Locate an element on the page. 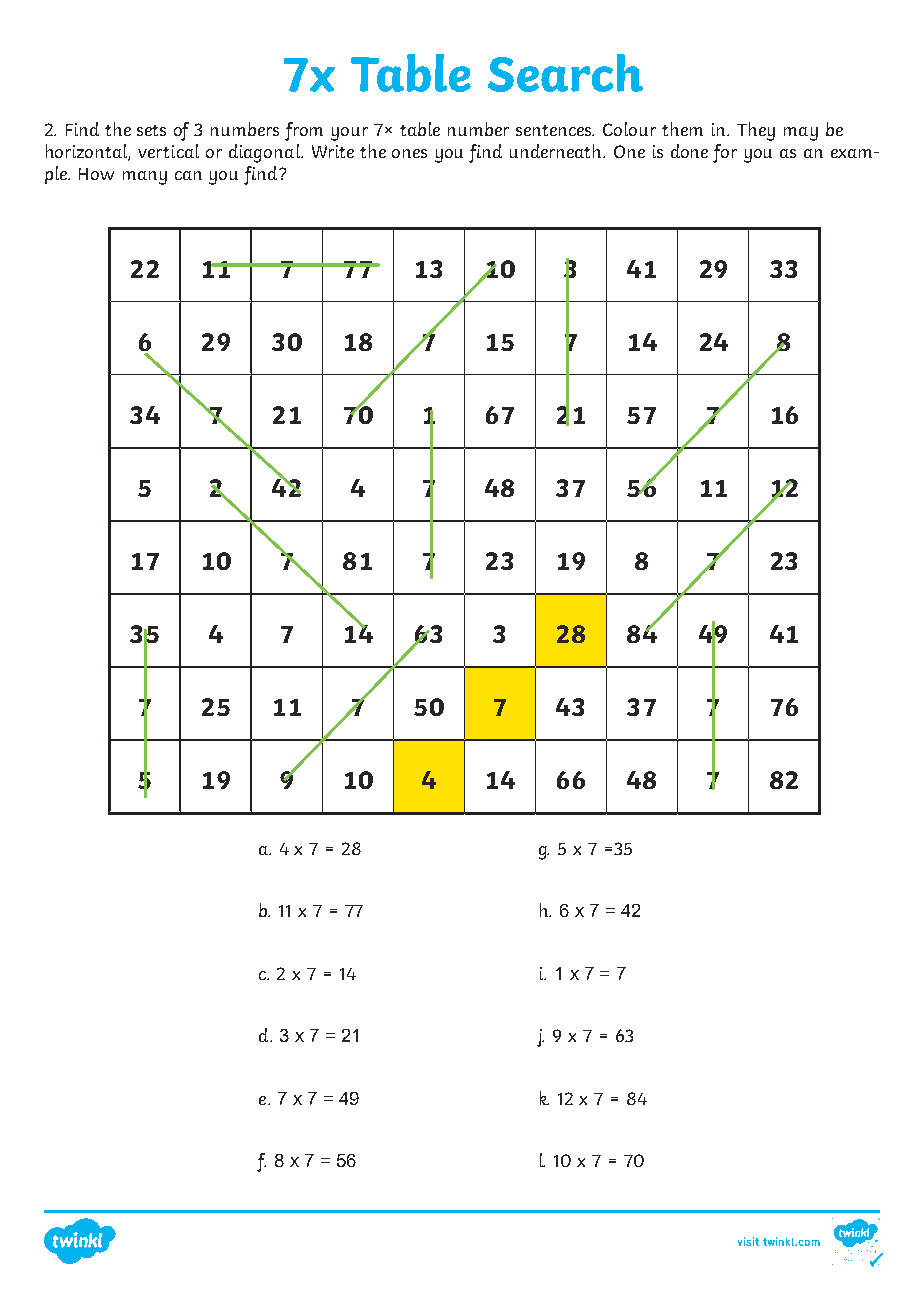 This image has width=924, height=1308. Search is located at coordinates (565, 73).
